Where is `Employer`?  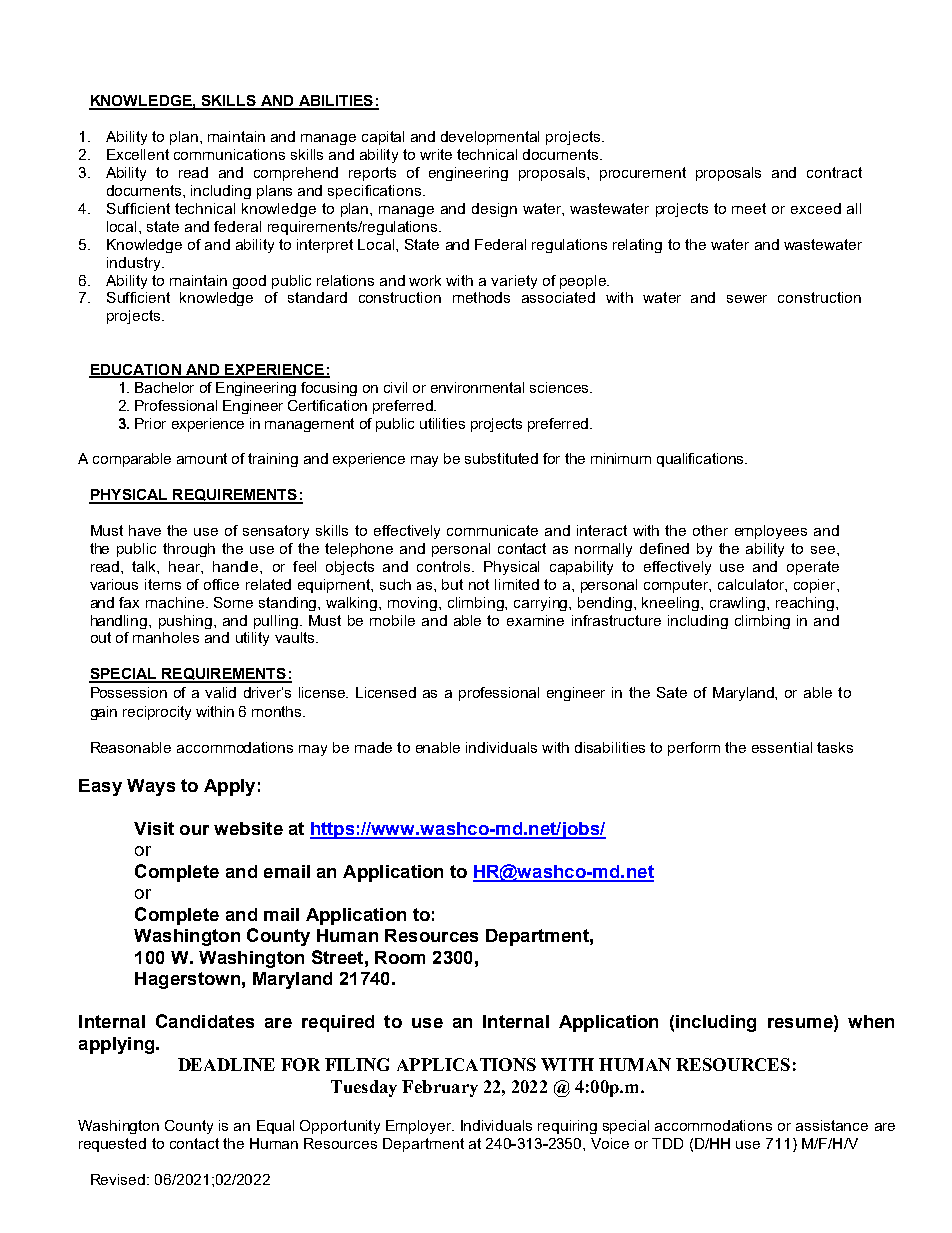 Employer is located at coordinates (419, 1127).
